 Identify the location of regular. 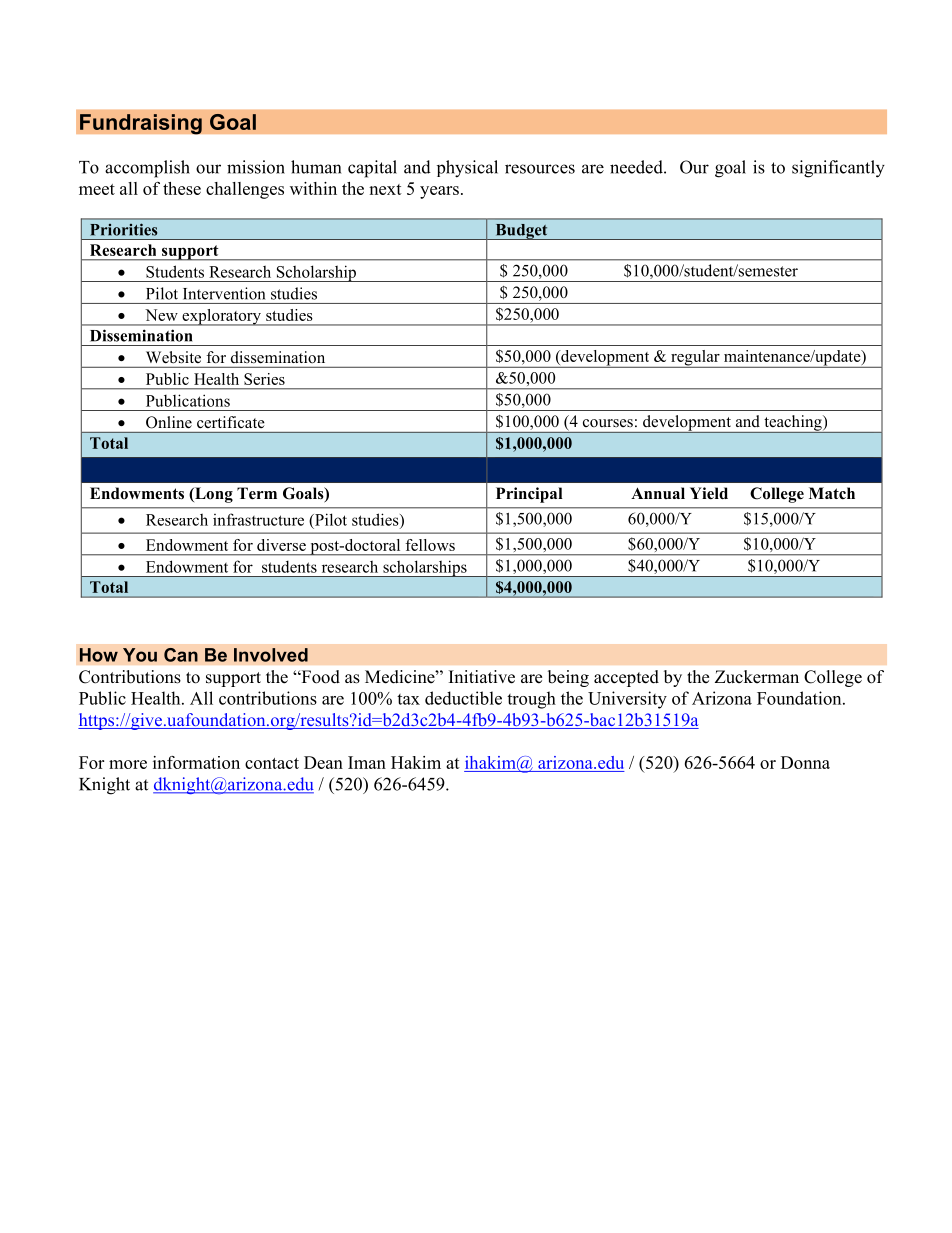
(695, 359).
